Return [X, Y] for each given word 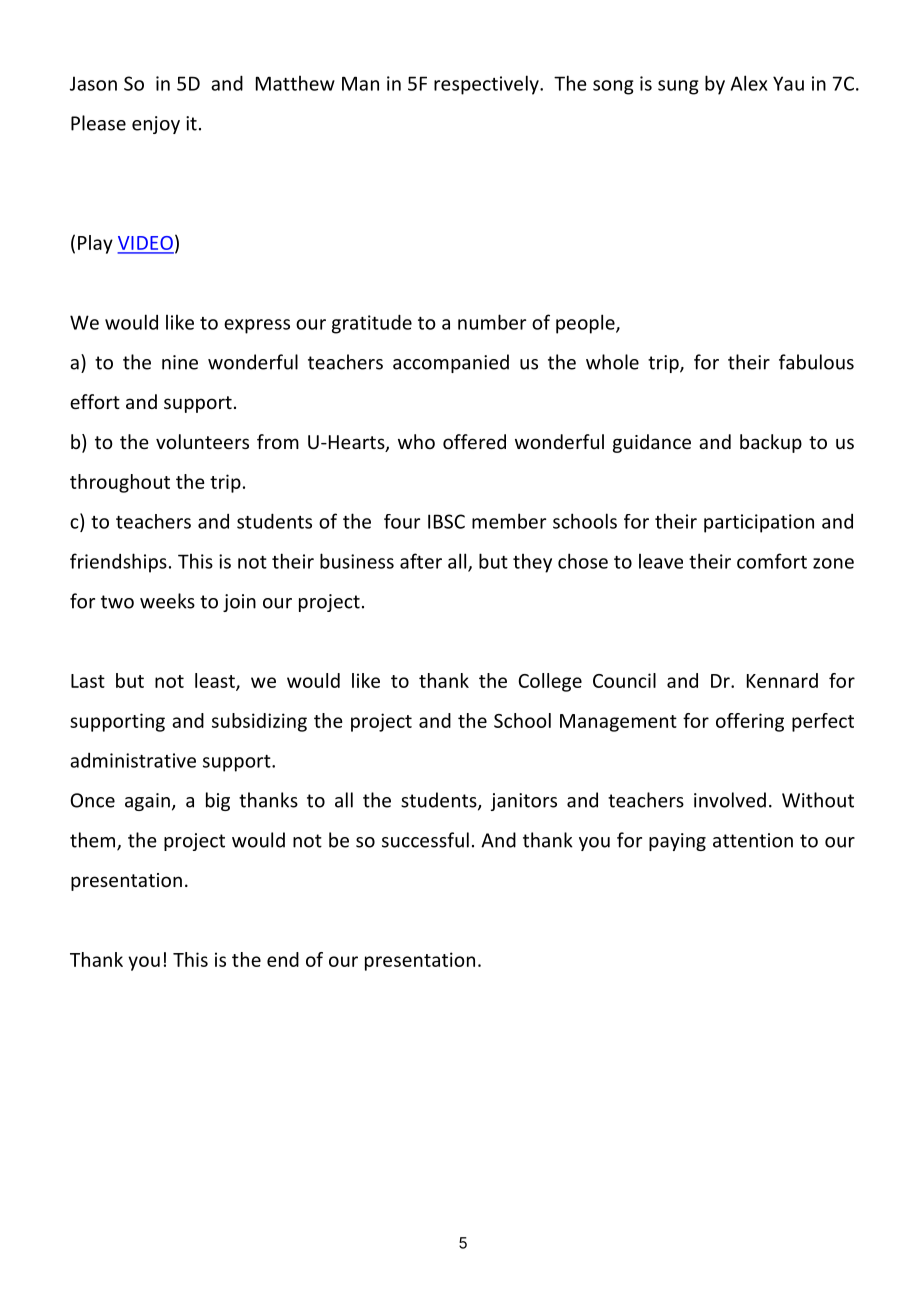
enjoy [156, 125]
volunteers [202, 441]
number [492, 322]
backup [771, 443]
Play [95, 244]
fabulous [816, 362]
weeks [167, 601]
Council [624, 680]
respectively [487, 85]
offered [474, 441]
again [147, 802]
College [550, 682]
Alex [749, 83]
